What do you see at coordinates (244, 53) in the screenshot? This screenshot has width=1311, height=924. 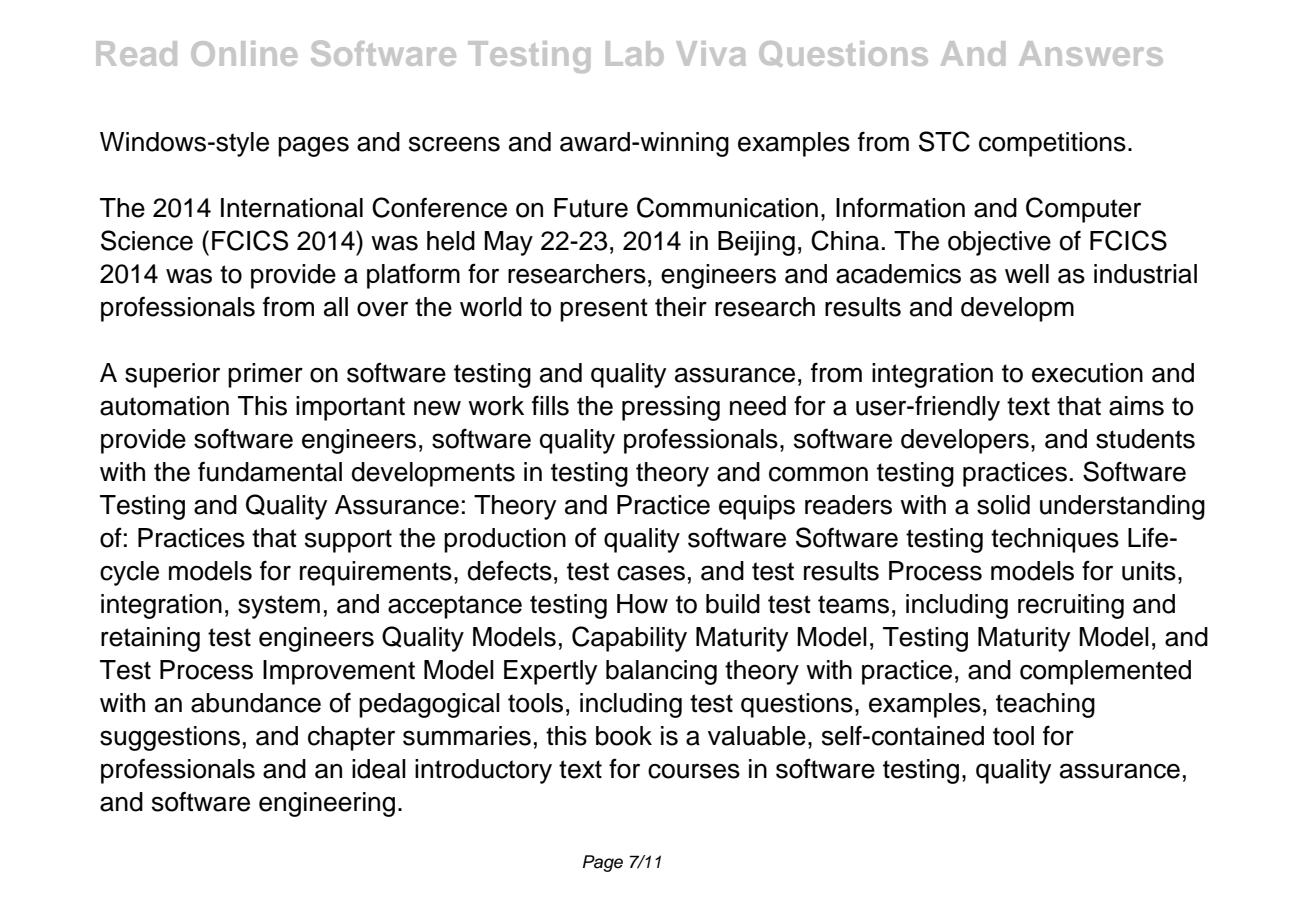 I see `Online` at bounding box center [244, 53].
